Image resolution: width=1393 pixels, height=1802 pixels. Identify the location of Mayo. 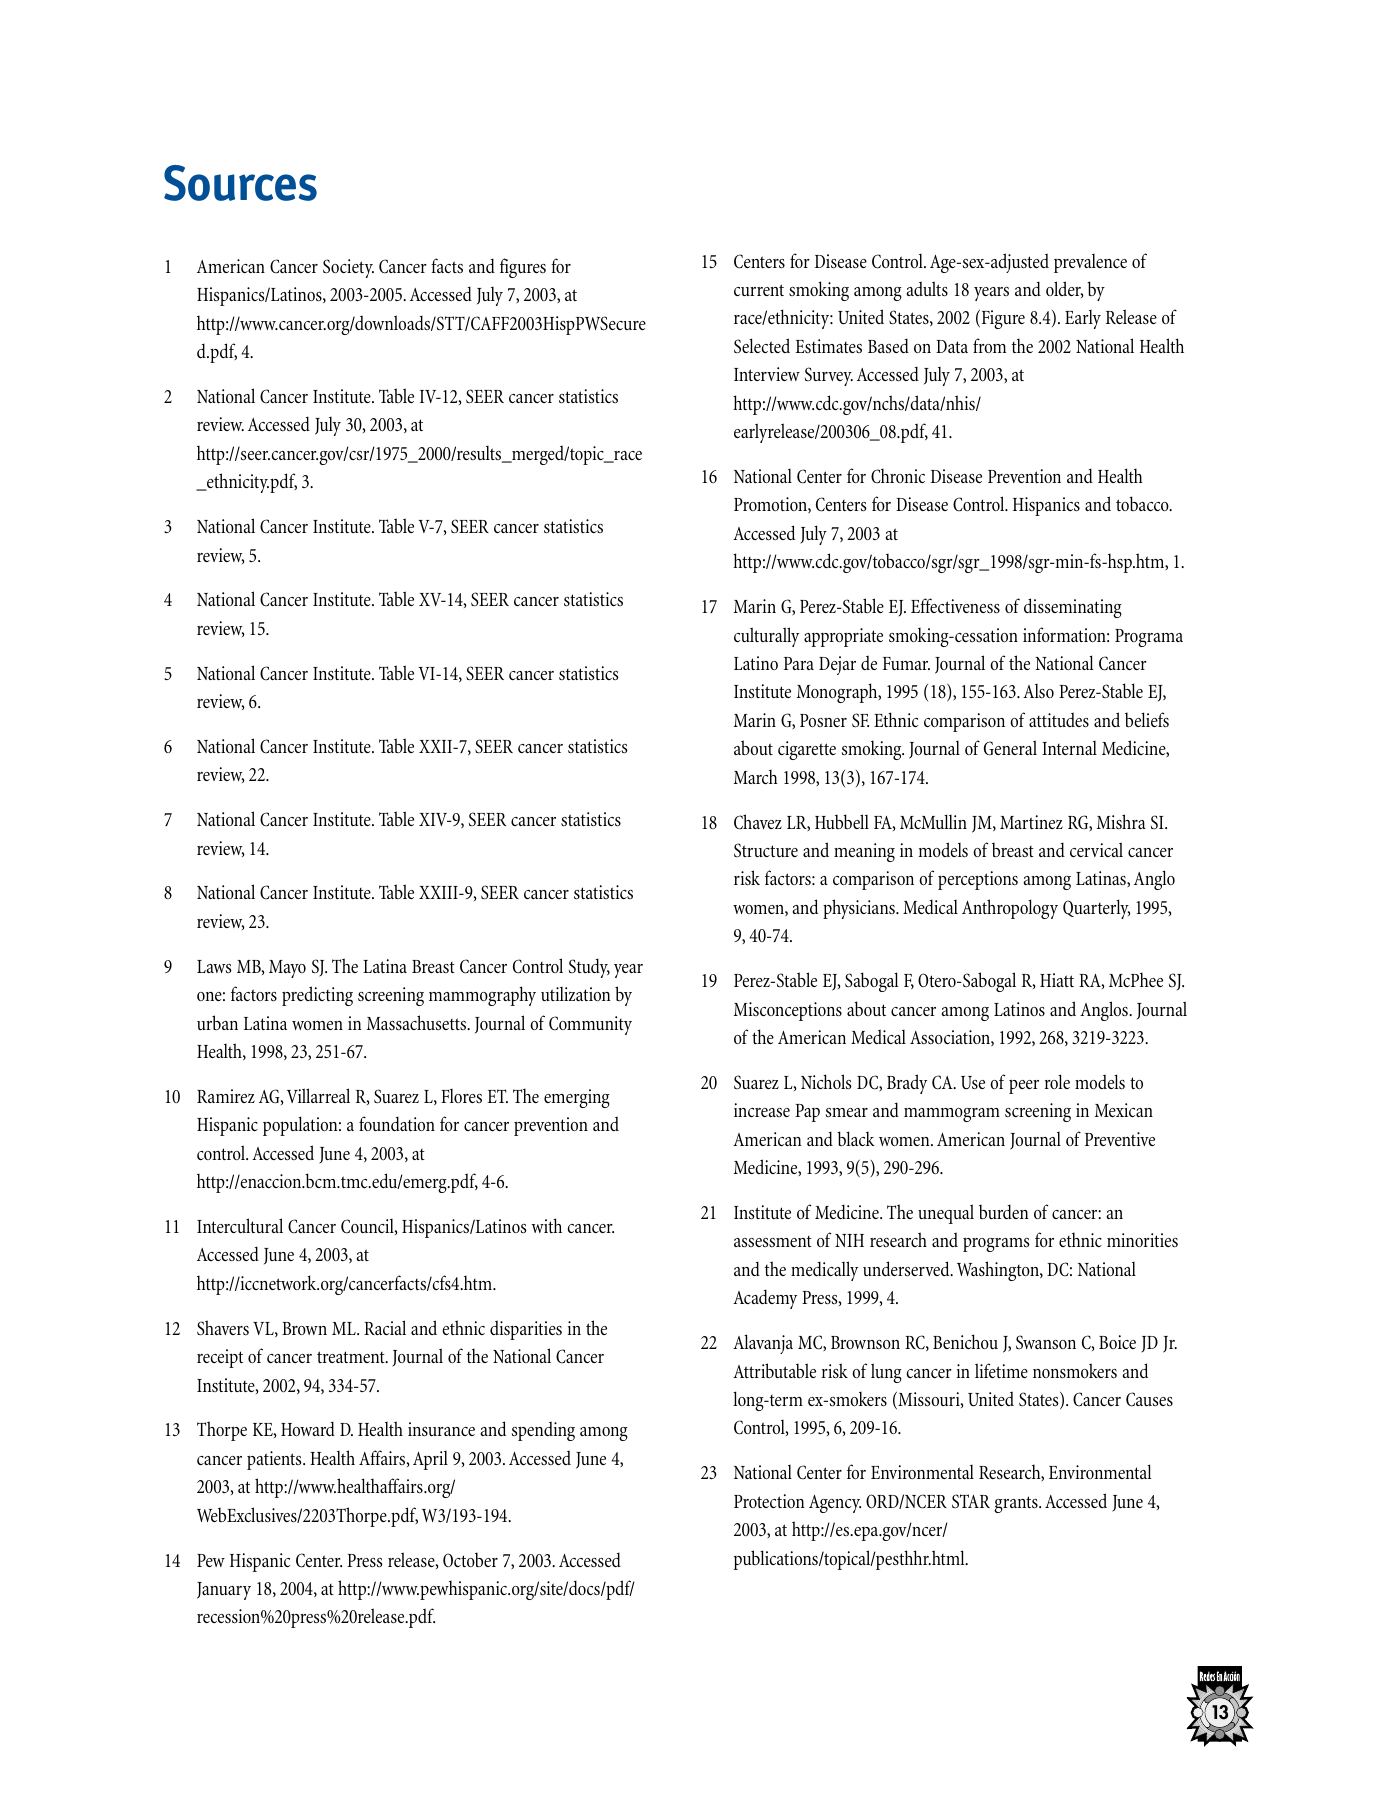
(287, 969).
